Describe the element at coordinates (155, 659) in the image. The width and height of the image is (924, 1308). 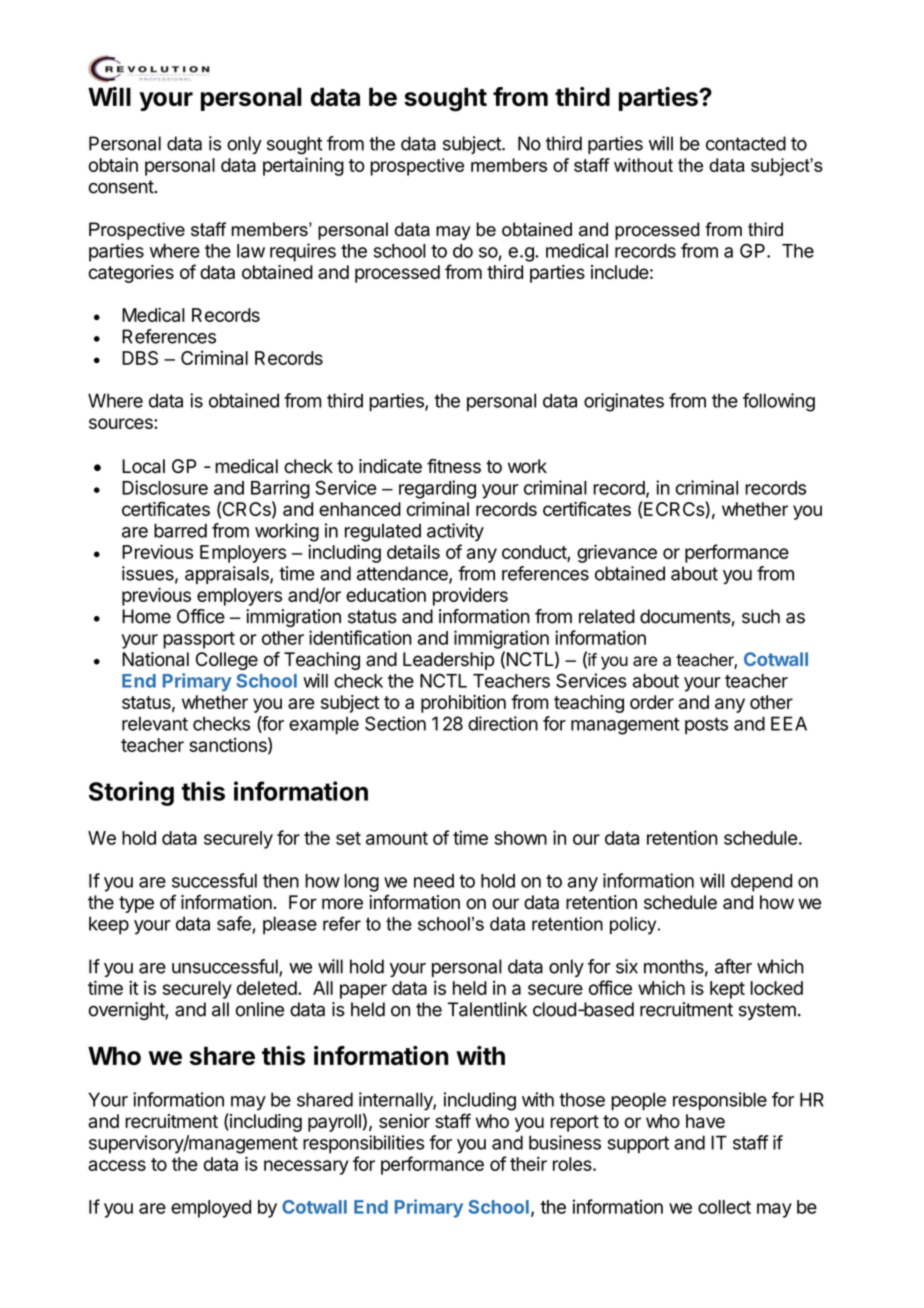
I see `National` at that location.
